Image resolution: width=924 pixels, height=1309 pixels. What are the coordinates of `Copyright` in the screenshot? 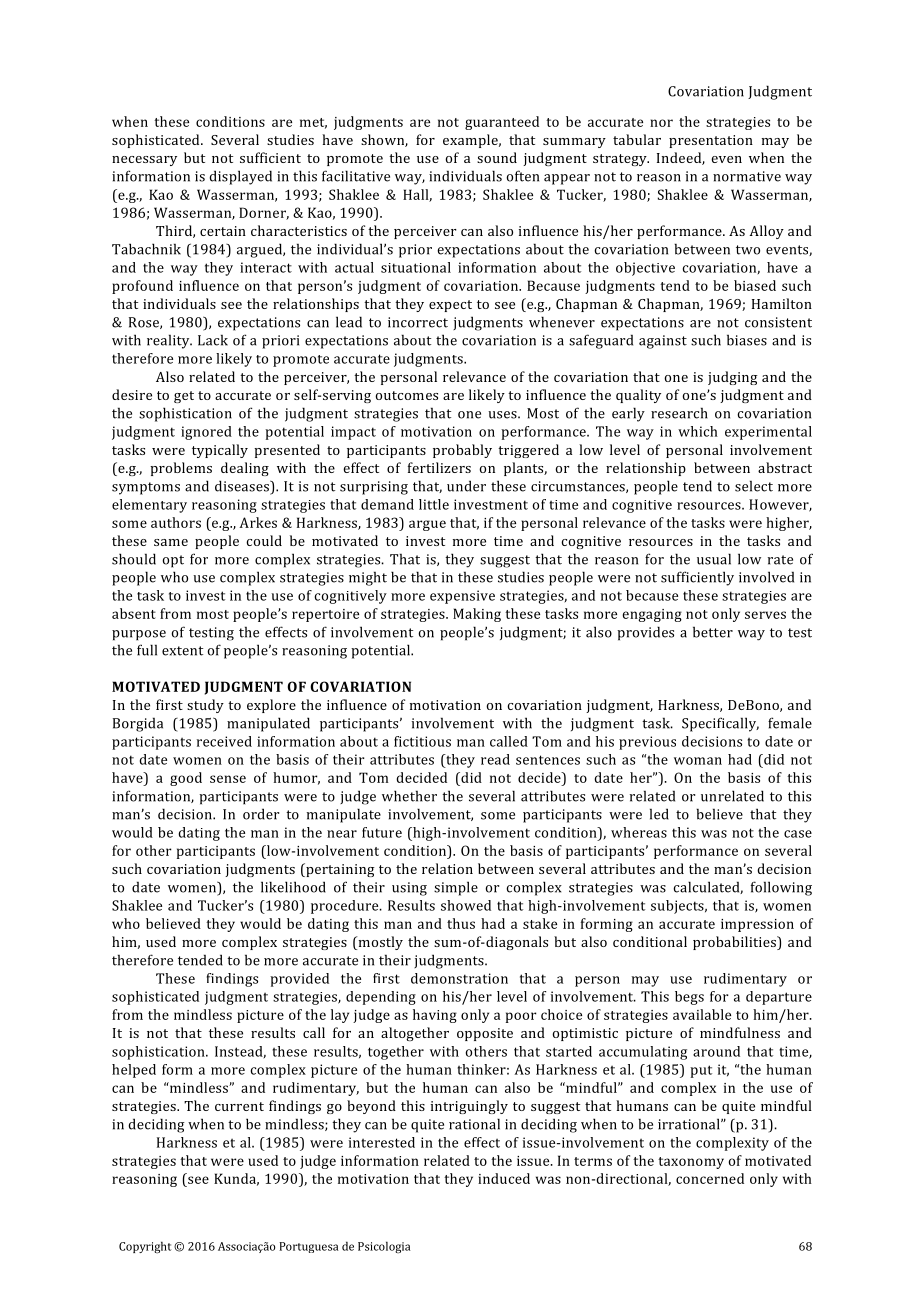 It's located at (145, 1247).
